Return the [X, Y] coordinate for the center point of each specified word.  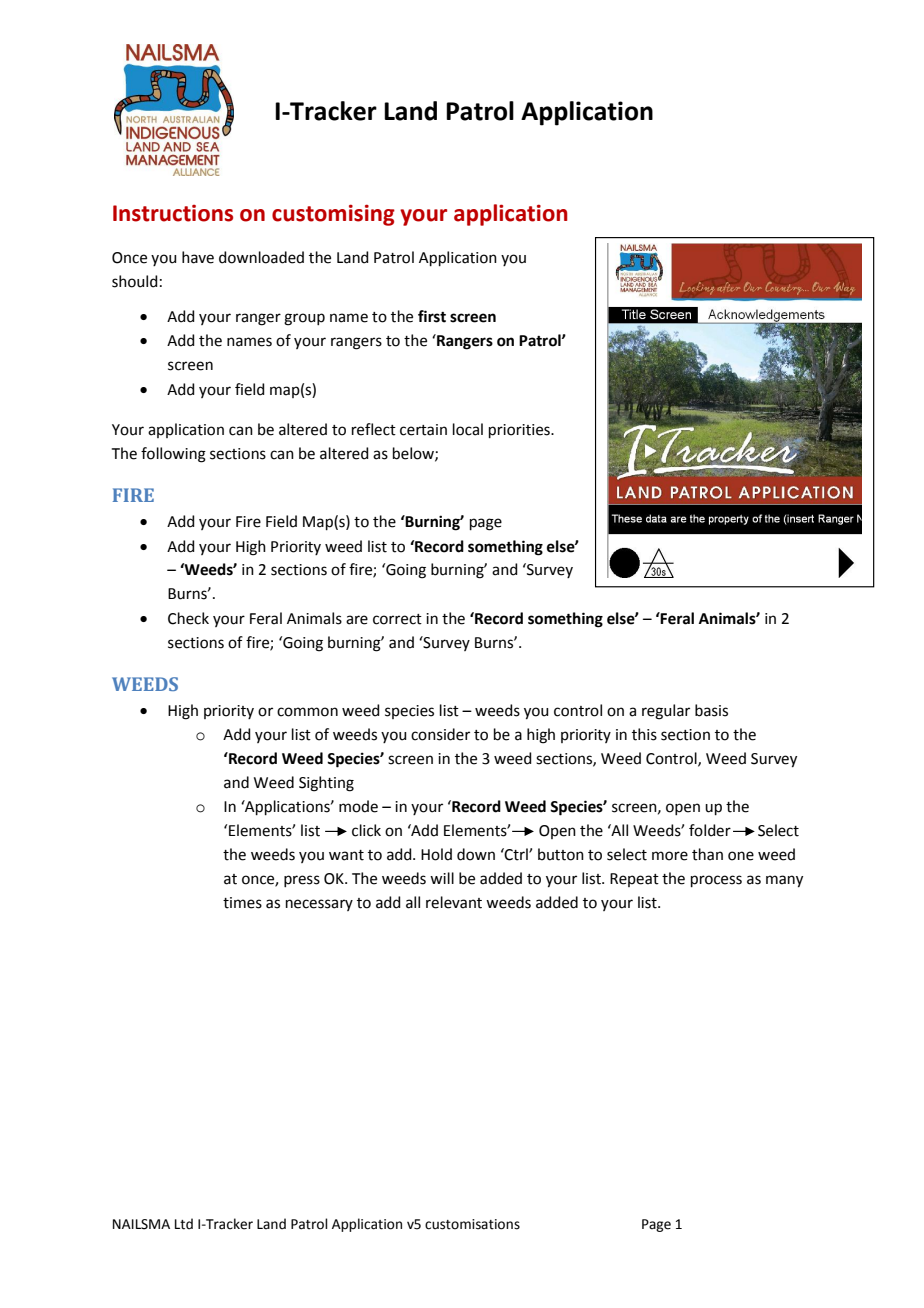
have [198, 257]
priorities [520, 431]
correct [397, 619]
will [442, 878]
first [432, 316]
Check [188, 618]
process [716, 881]
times [242, 903]
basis [711, 710]
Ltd [184, 1224]
